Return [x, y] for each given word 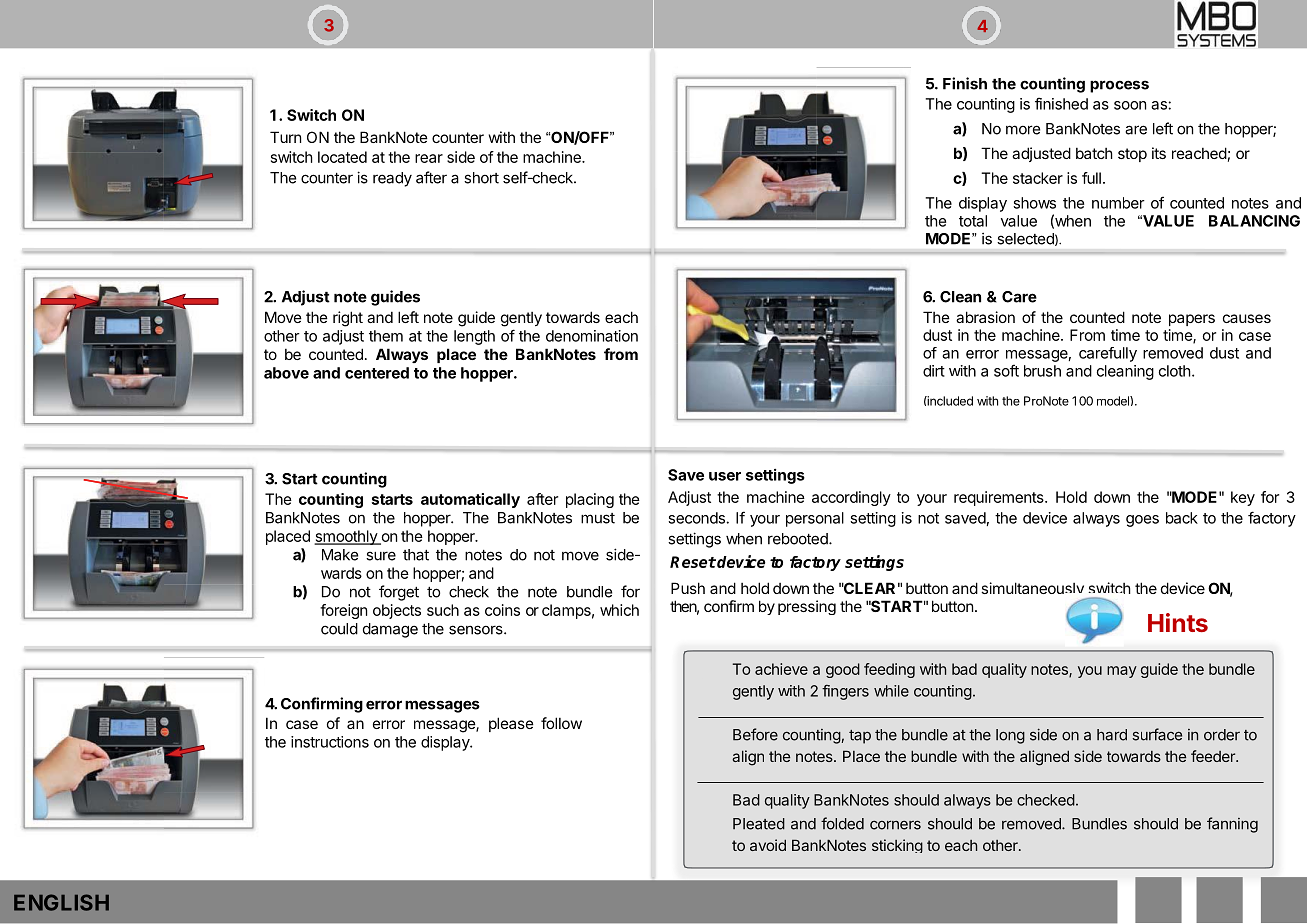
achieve [781, 669]
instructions [330, 742]
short [481, 178]
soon [1130, 105]
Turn [285, 137]
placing [590, 500]
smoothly [346, 537]
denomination [592, 336]
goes [1142, 521]
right [348, 319]
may [1122, 672]
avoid [768, 845]
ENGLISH [61, 902]
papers [1192, 320]
